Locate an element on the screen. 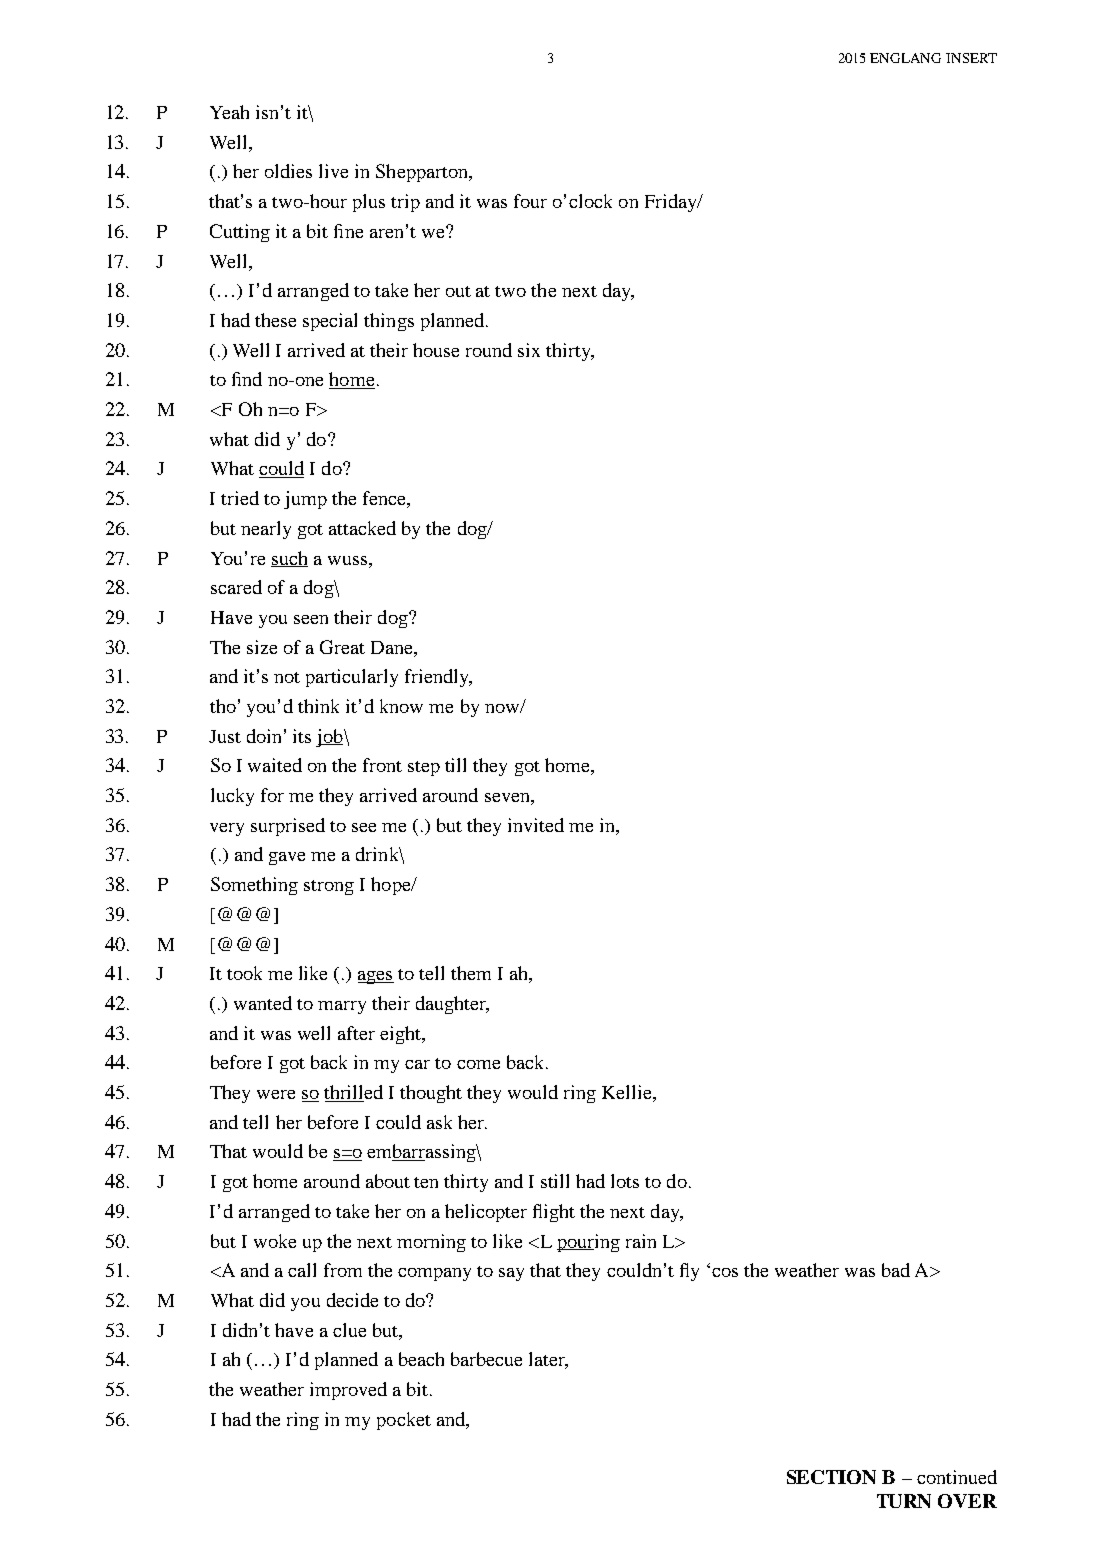 This screenshot has height=1559, width=1102. invited is located at coordinates (536, 825).
